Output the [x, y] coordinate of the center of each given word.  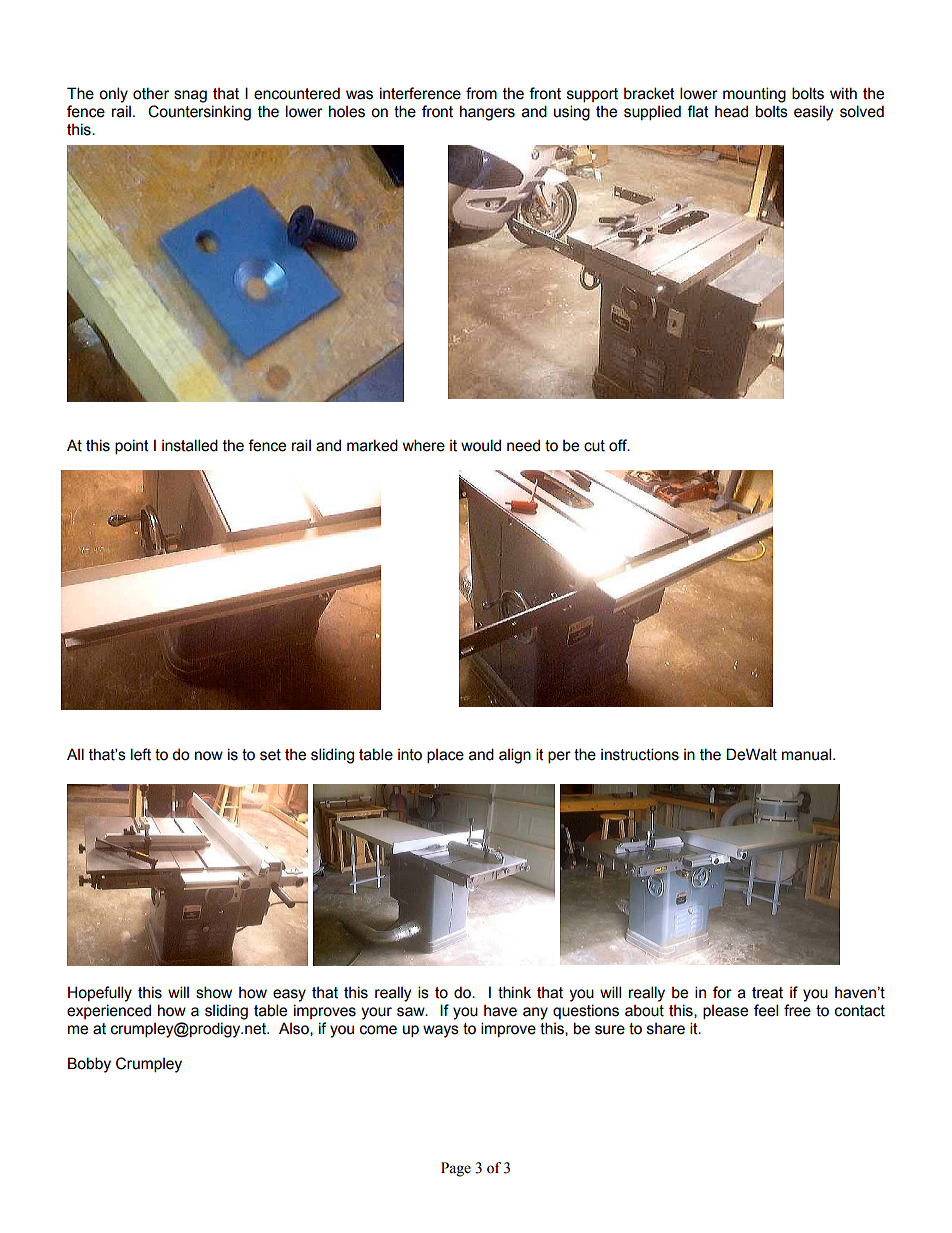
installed [190, 445]
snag [190, 96]
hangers [487, 113]
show [214, 992]
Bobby [89, 1065]
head [731, 111]
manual [808, 754]
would [481, 445]
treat [767, 993]
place [445, 756]
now [209, 756]
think [514, 992]
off [619, 445]
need [523, 445]
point [132, 446]
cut [594, 446]
